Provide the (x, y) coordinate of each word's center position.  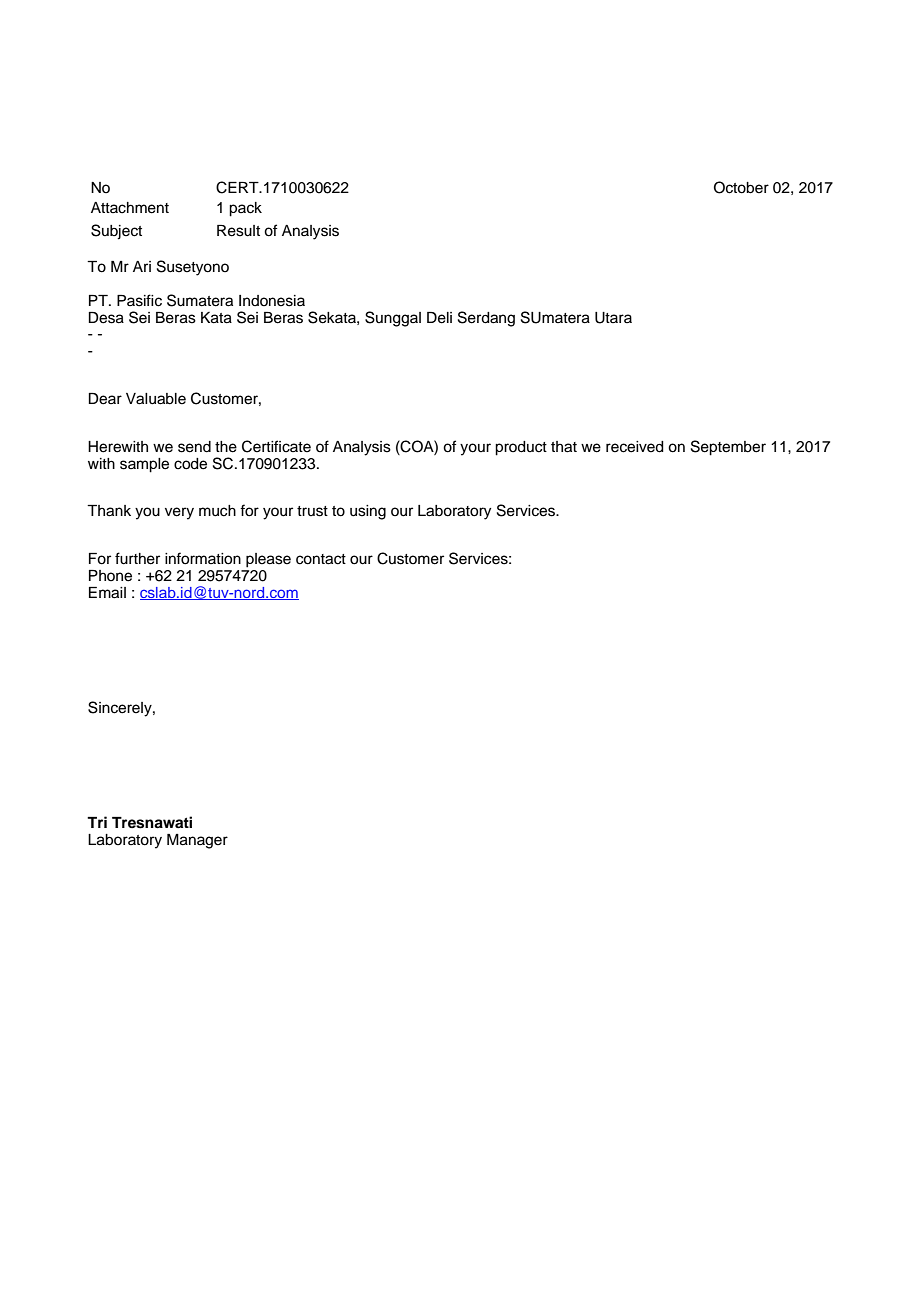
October (741, 187)
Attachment (130, 208)
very (179, 513)
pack (245, 209)
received (635, 447)
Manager (197, 841)
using (368, 512)
